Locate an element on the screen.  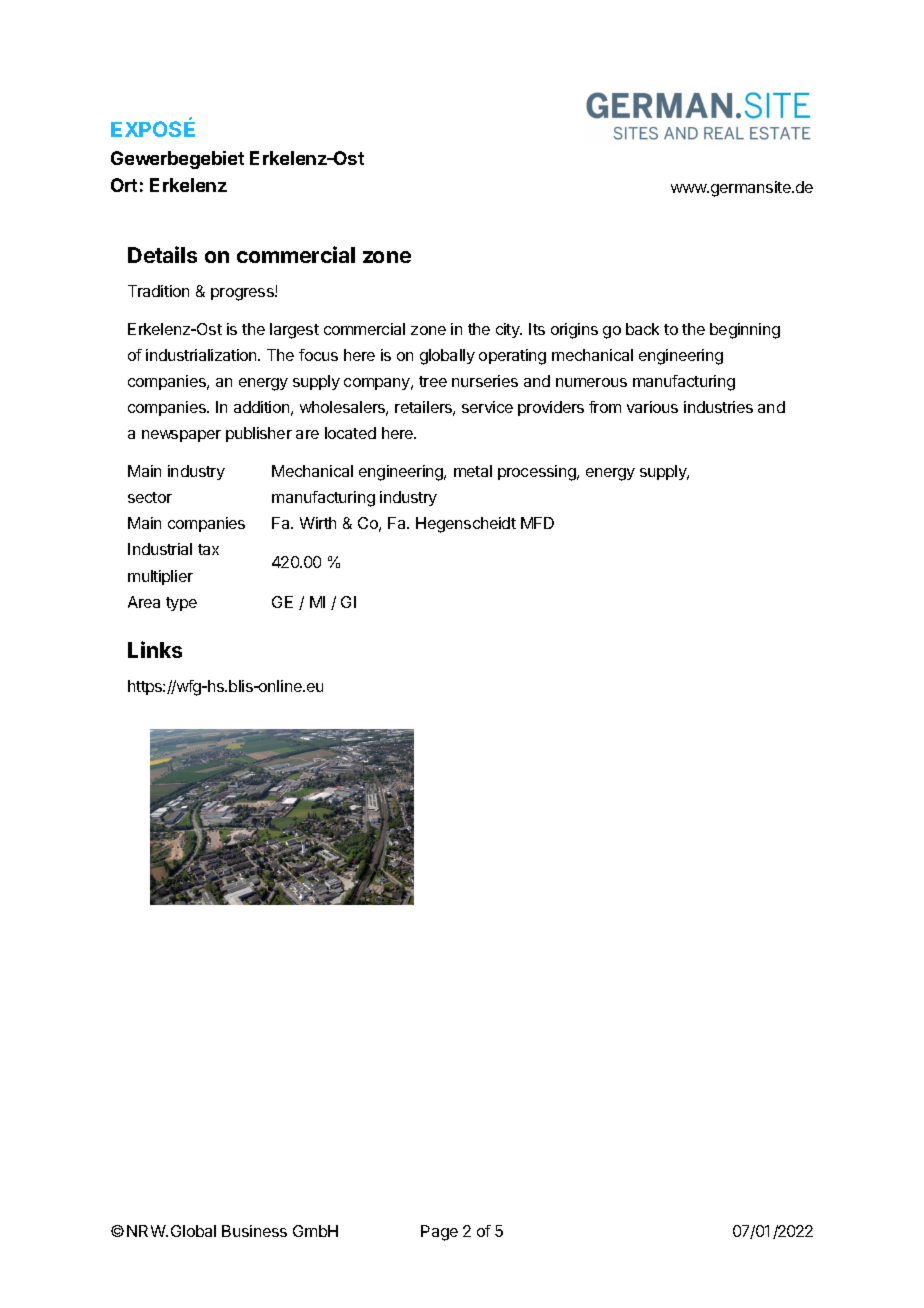
Links is located at coordinates (155, 649).
